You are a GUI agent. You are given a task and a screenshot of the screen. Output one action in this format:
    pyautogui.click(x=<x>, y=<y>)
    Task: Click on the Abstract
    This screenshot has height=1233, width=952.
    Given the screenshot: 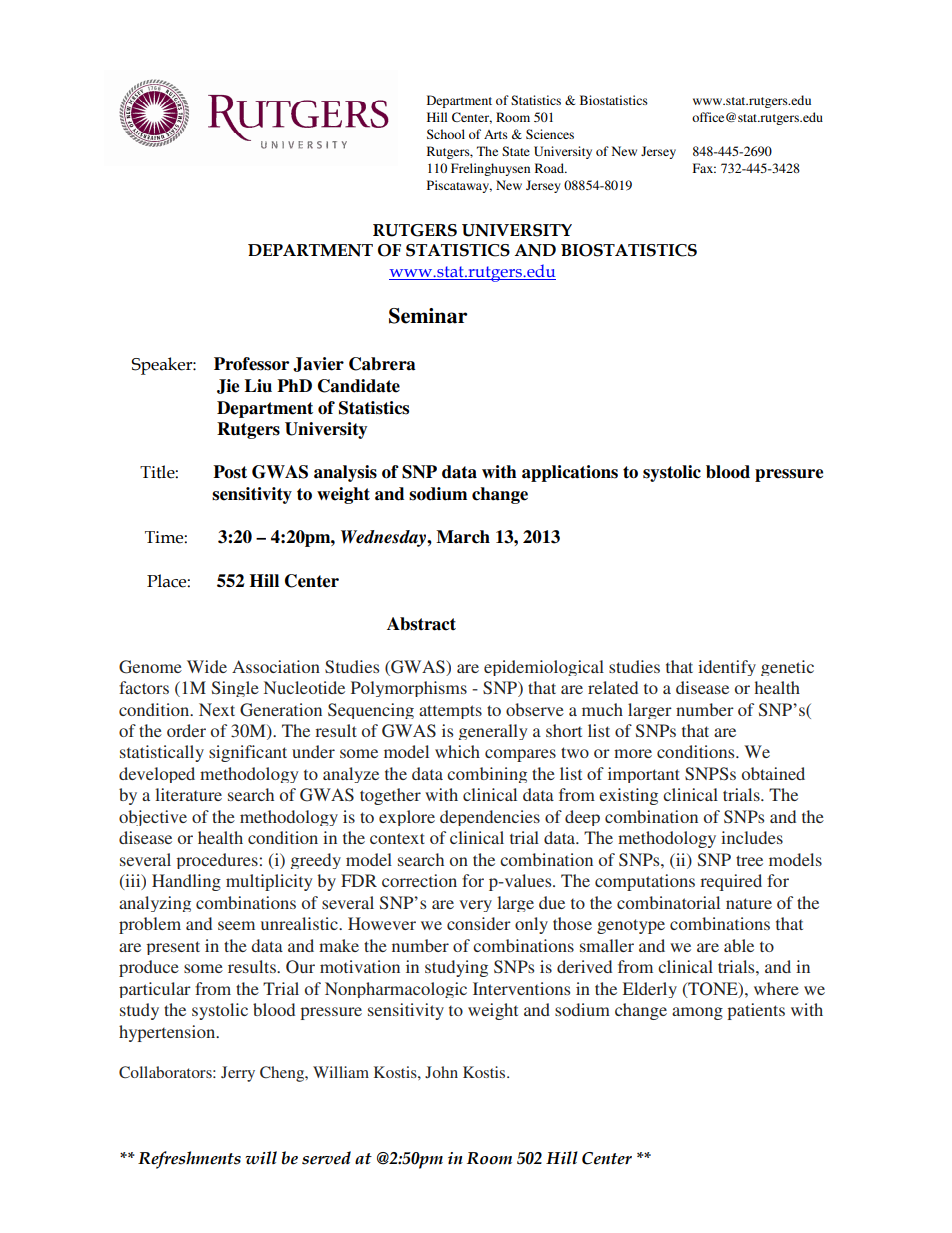 What is the action you would take?
    pyautogui.click(x=421, y=624)
